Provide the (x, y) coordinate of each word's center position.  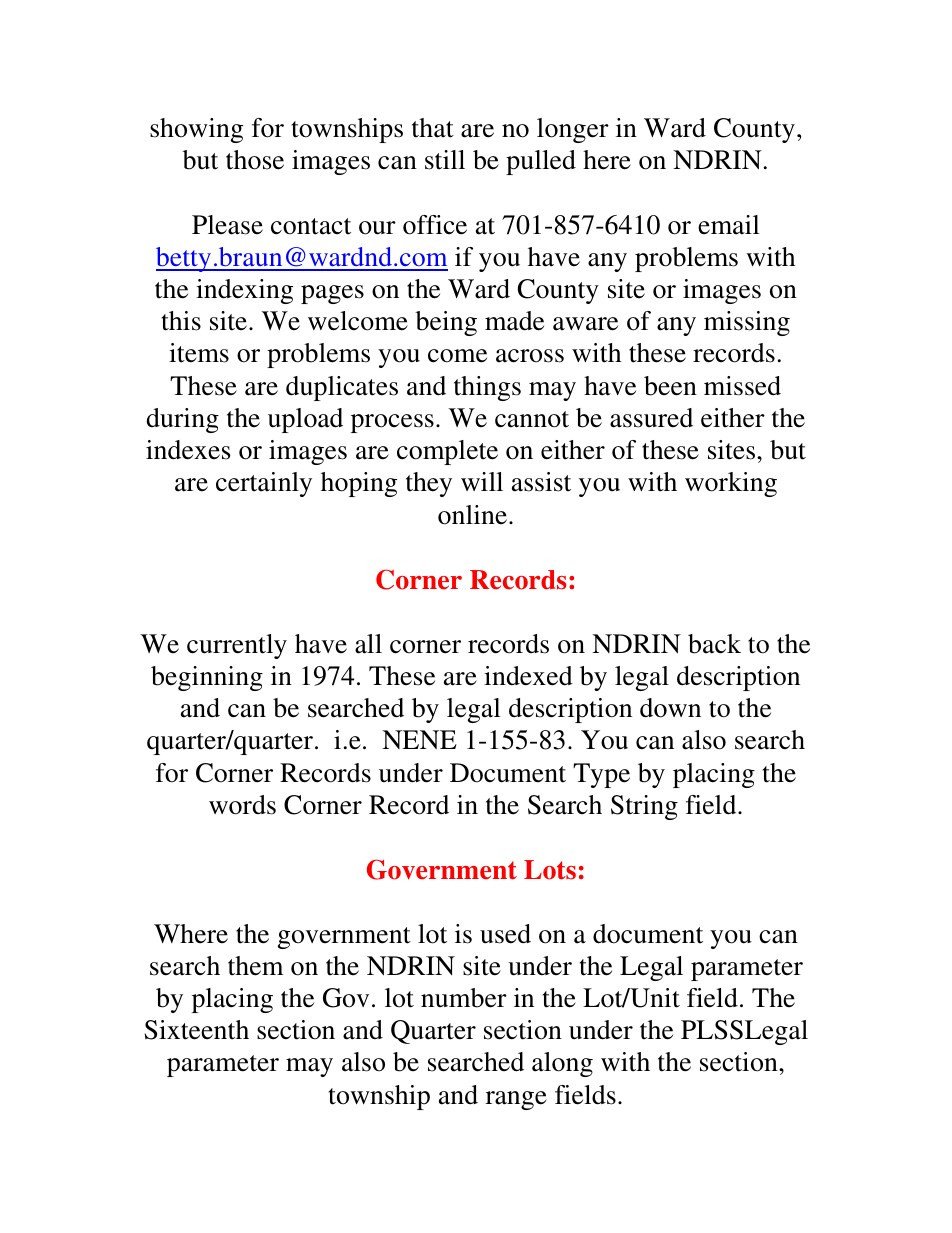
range (516, 1100)
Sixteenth (197, 1030)
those (255, 160)
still (445, 160)
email (729, 225)
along (562, 1064)
